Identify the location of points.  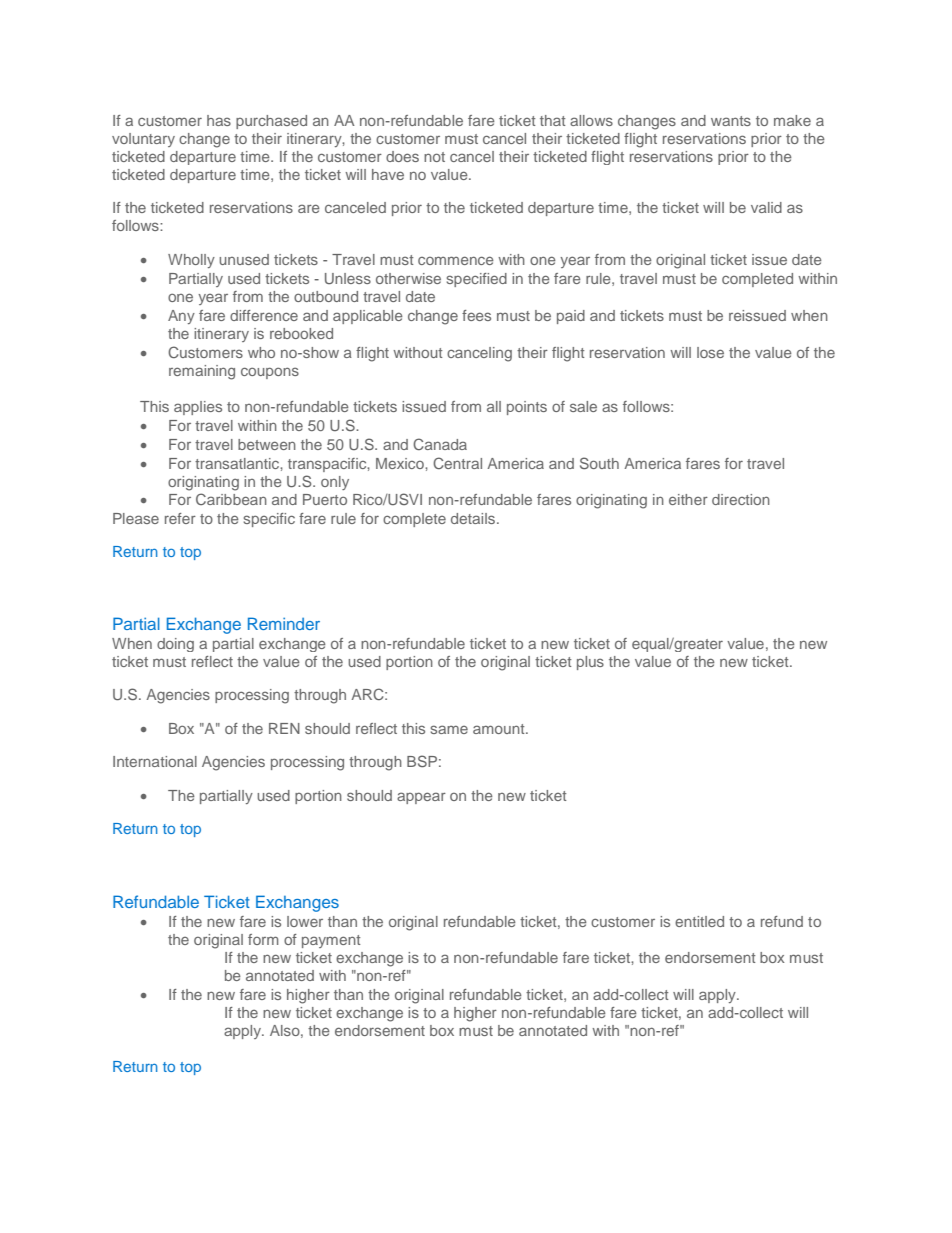
(527, 408).
